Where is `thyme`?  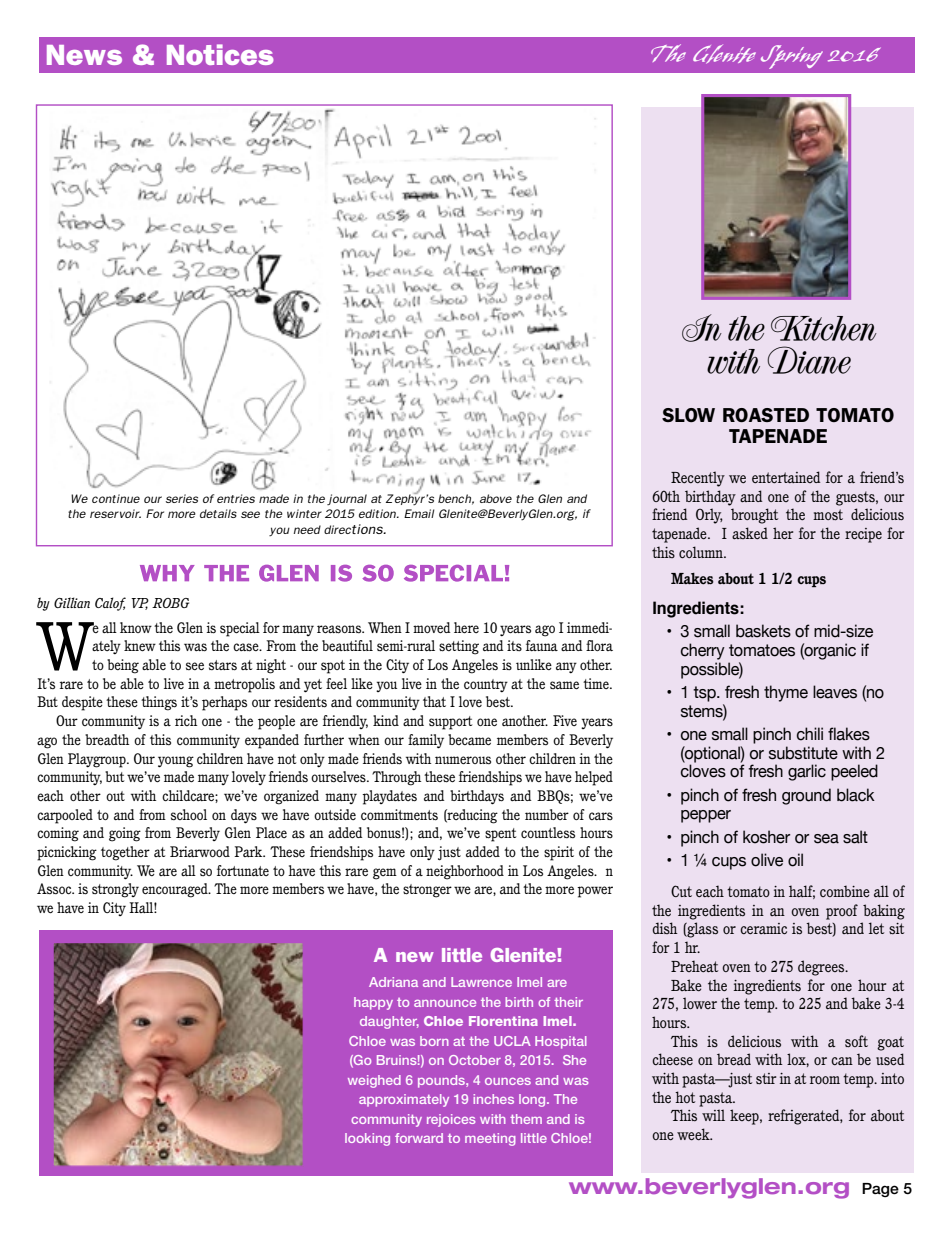
thyme is located at coordinates (786, 693).
